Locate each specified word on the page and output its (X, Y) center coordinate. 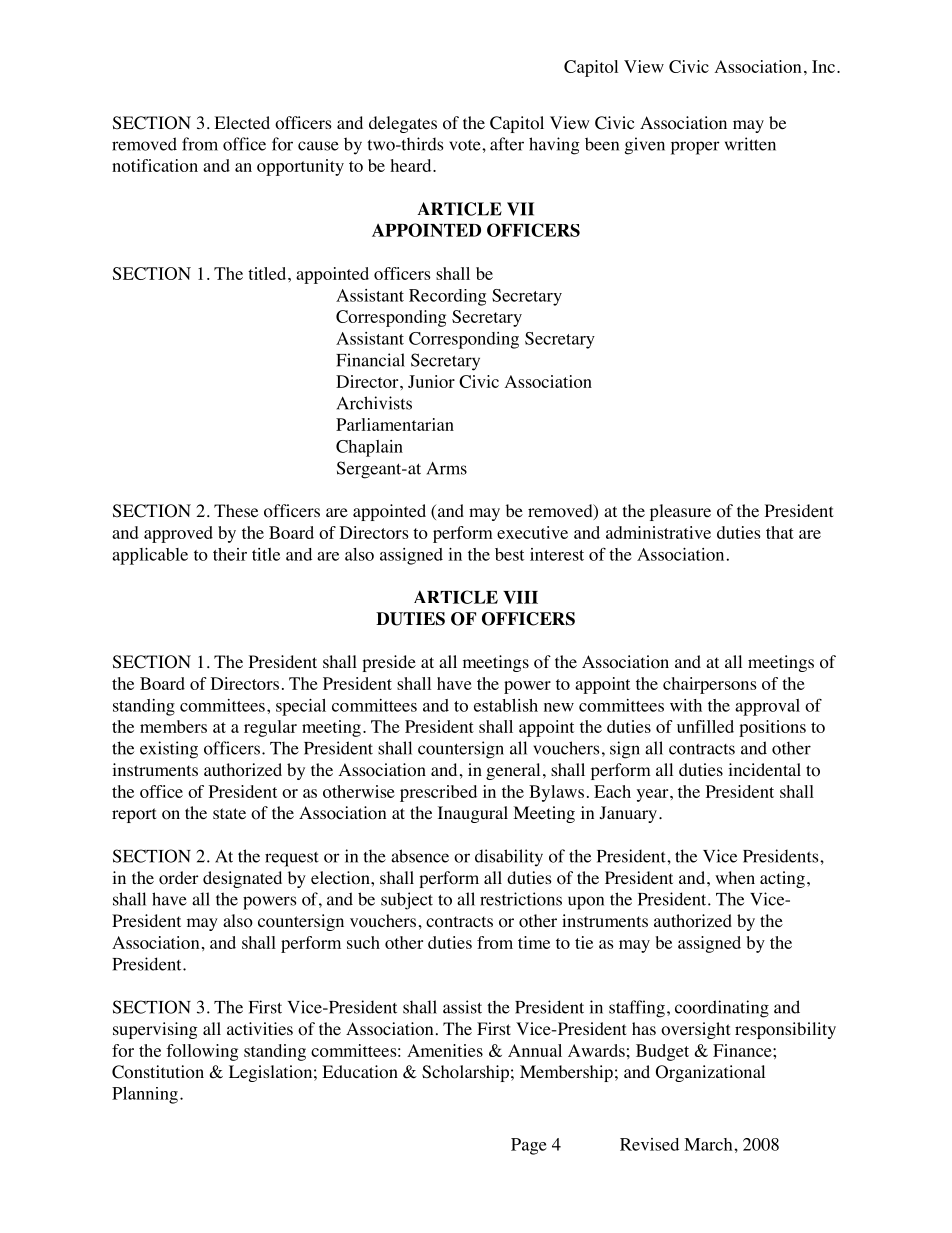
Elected (242, 122)
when (735, 877)
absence (420, 856)
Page (529, 1146)
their (230, 554)
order (179, 878)
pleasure (680, 512)
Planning (145, 1095)
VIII (520, 597)
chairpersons (710, 685)
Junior (431, 381)
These (236, 510)
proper (695, 148)
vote (466, 145)
